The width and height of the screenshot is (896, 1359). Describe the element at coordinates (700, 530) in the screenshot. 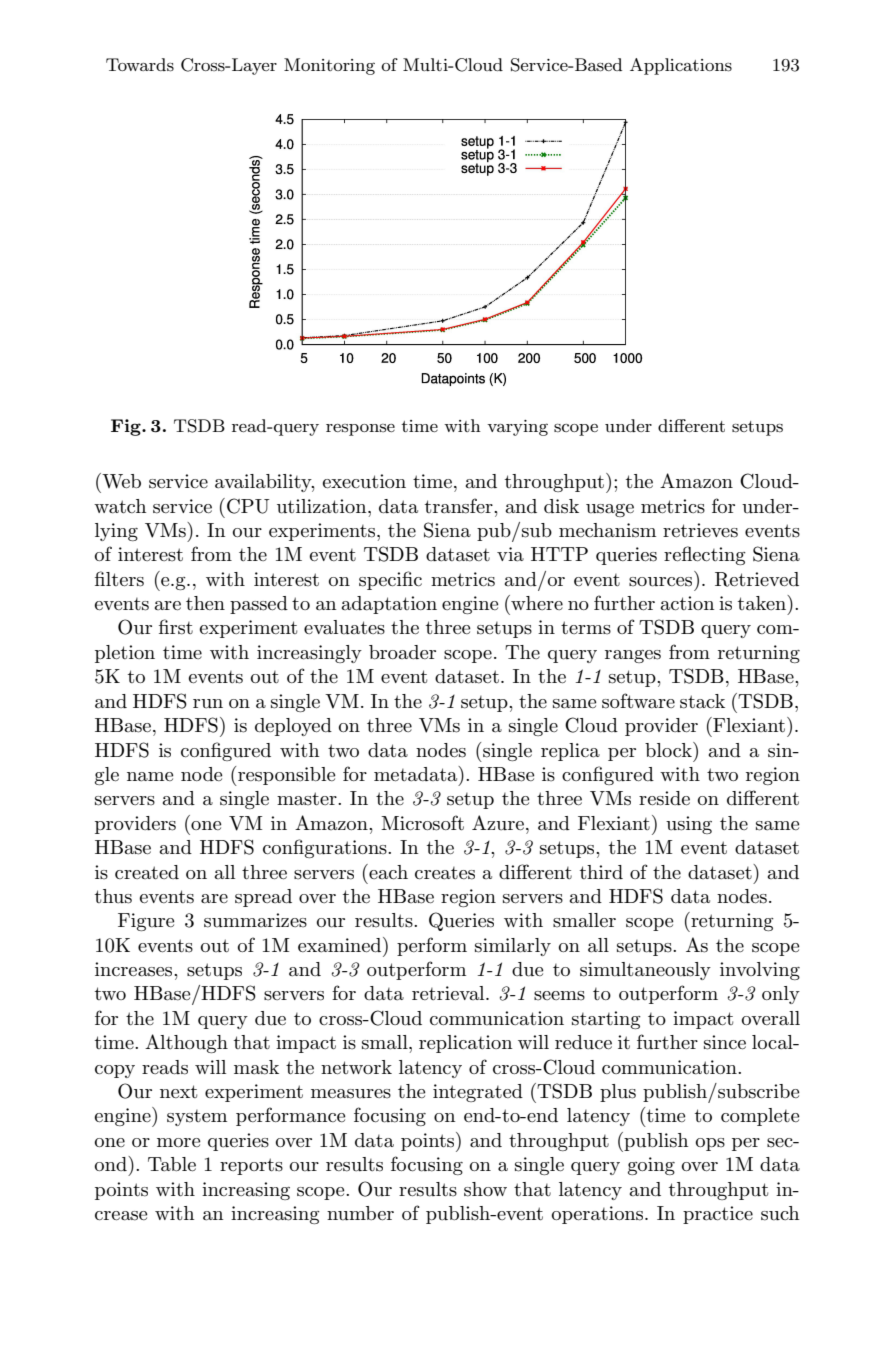

I see `retrieves` at that location.
